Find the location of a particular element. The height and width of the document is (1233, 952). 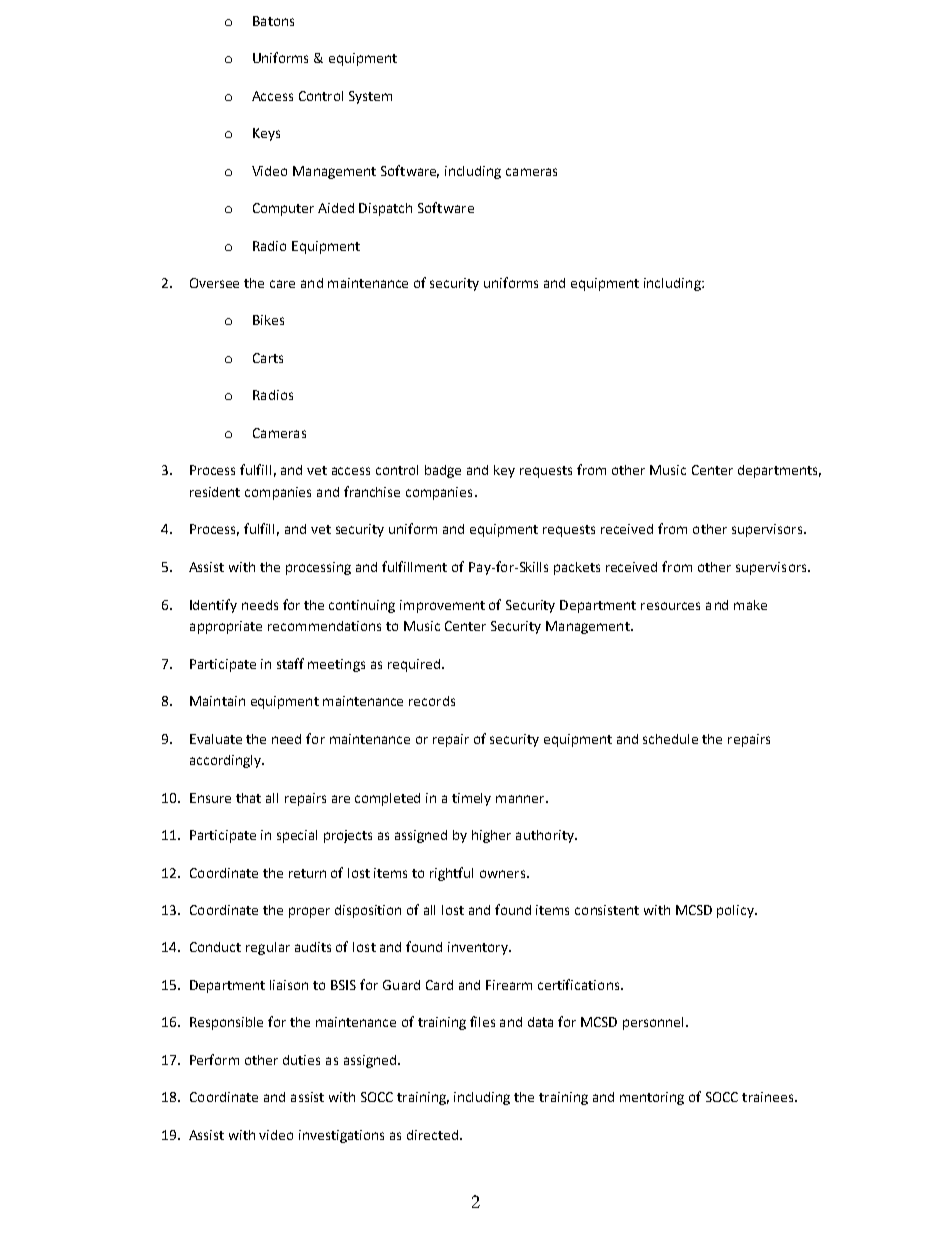

improvement is located at coordinates (442, 606).
